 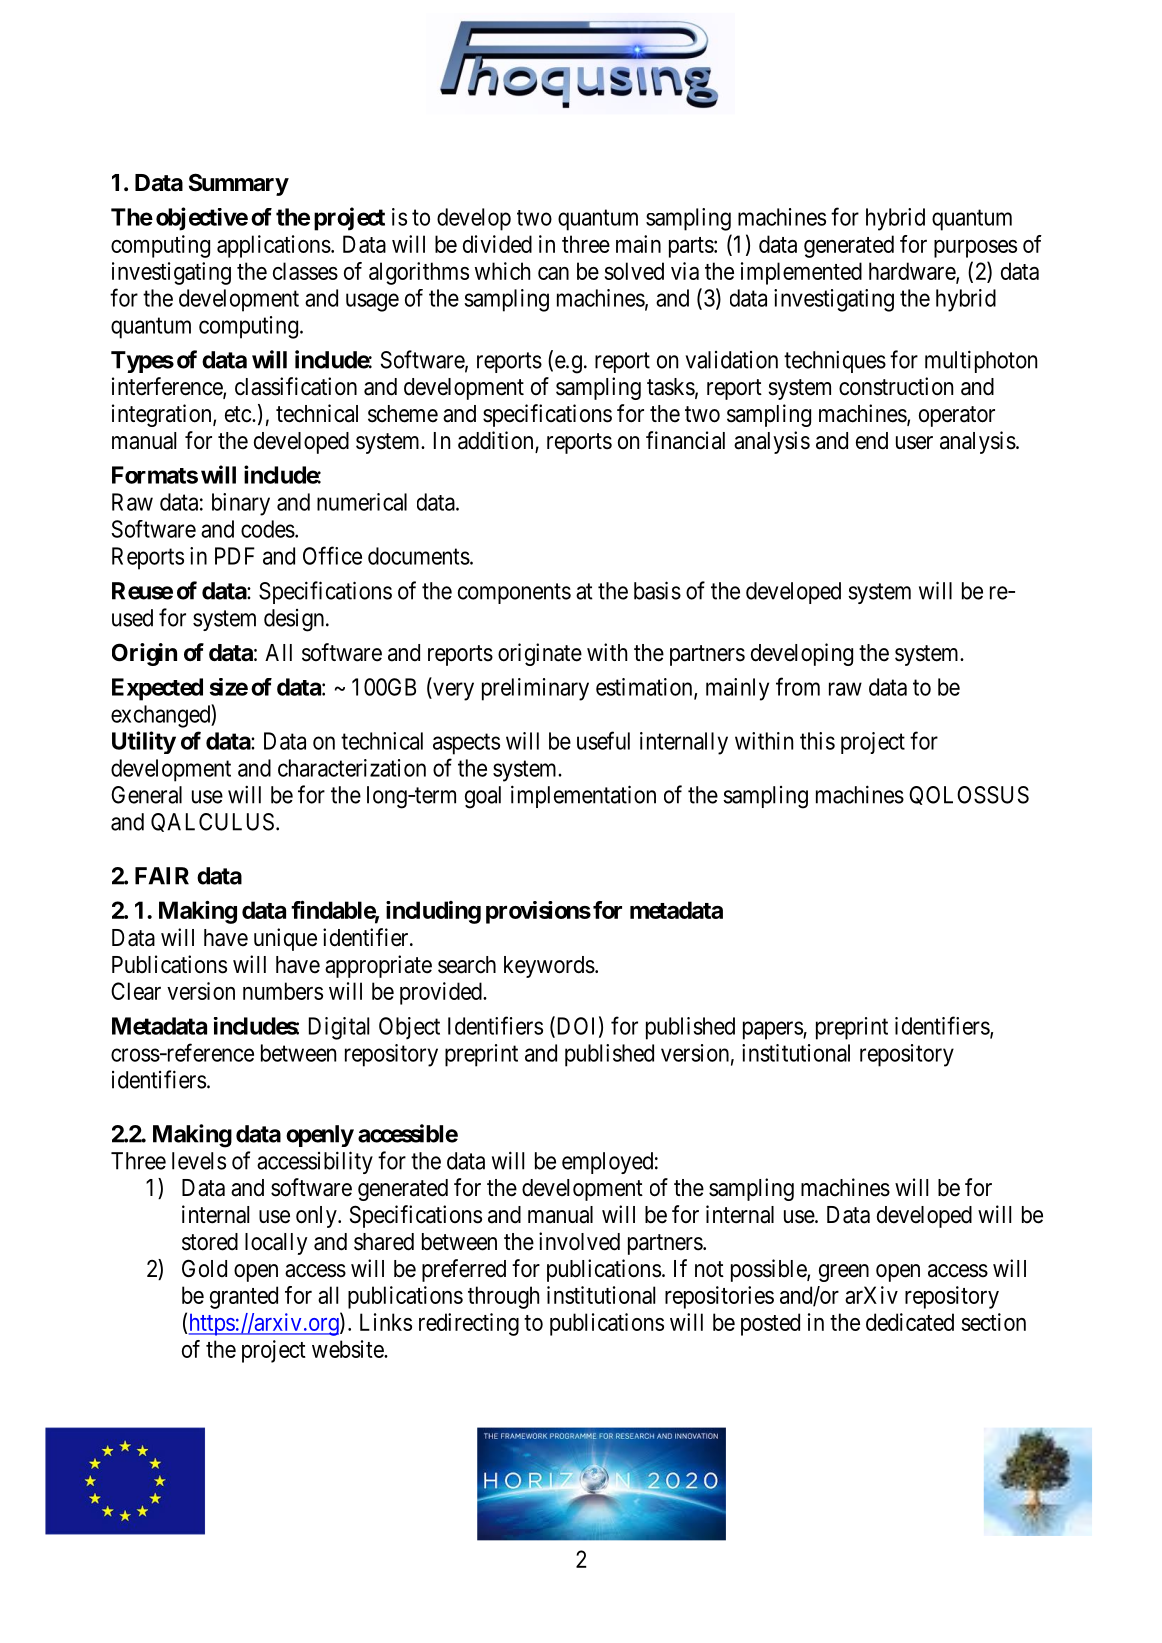 What do you see at coordinates (497, 244) in the screenshot?
I see `divided` at bounding box center [497, 244].
